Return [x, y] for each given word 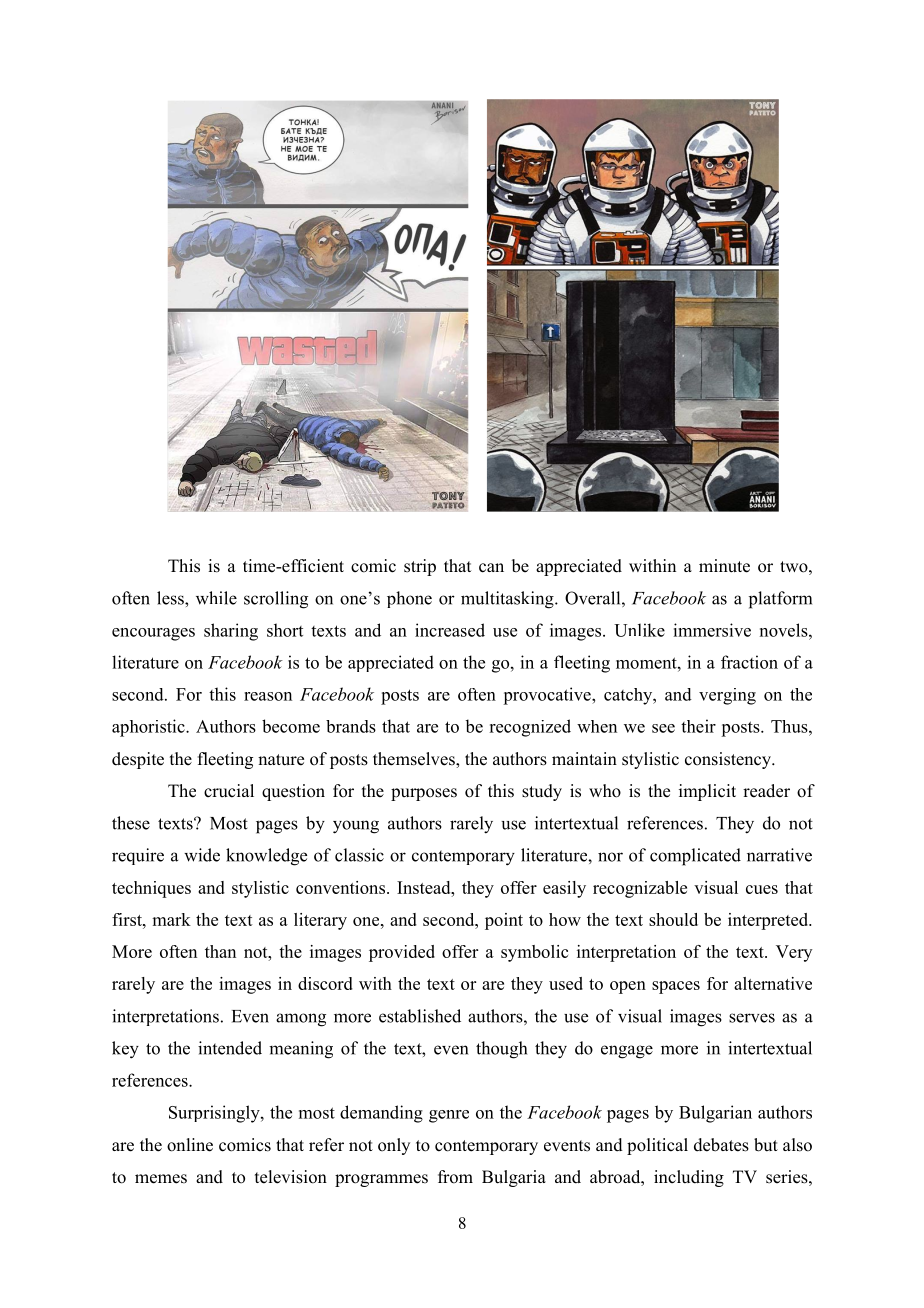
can [491, 568]
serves [752, 1018]
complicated [695, 857]
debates [721, 1145]
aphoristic [149, 728]
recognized [530, 728]
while [216, 598]
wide [202, 855]
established [420, 1016]
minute [724, 566]
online [190, 1145]
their [698, 726]
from [455, 1177]
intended [230, 1048]
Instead [425, 887]
